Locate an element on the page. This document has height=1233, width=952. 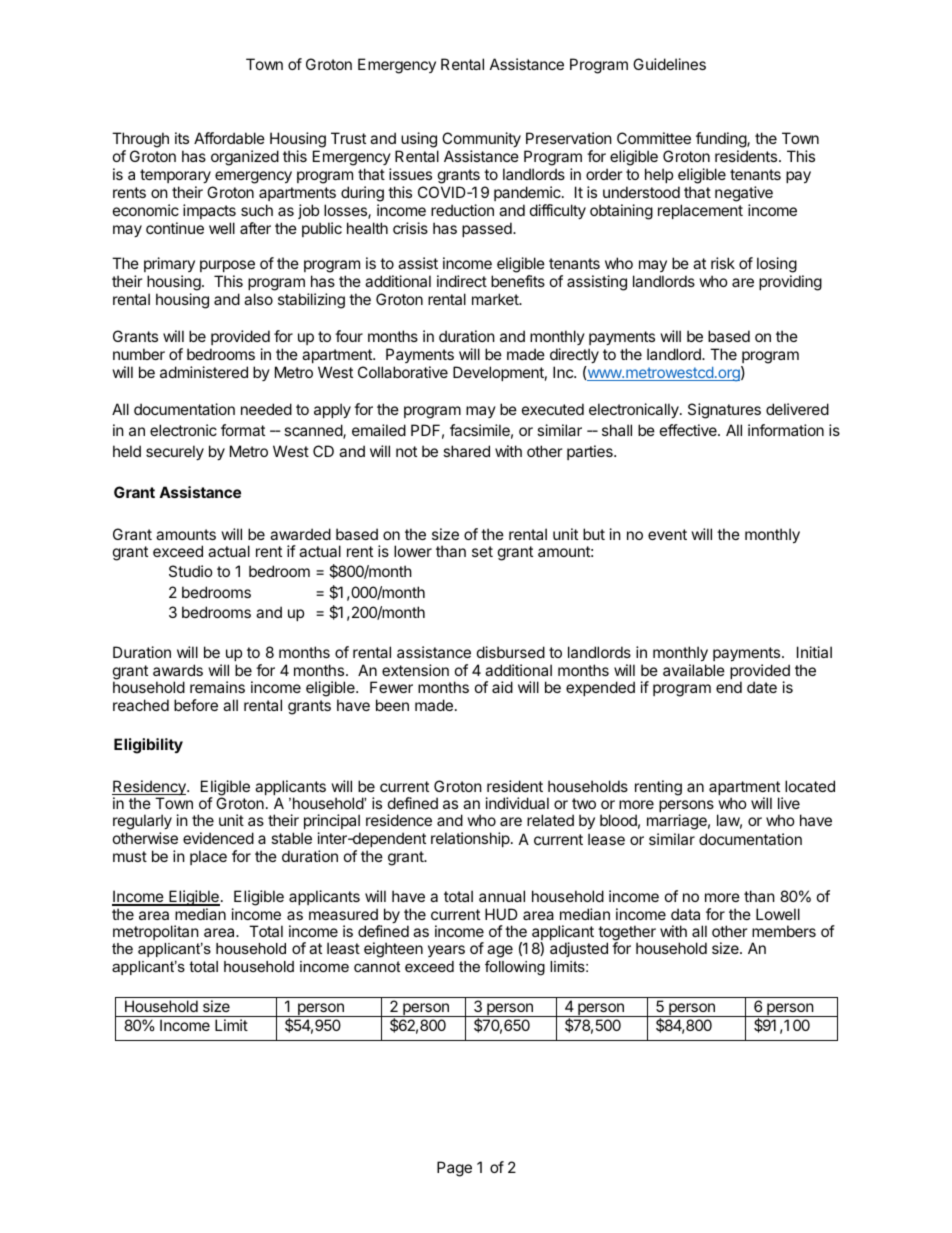
following is located at coordinates (515, 968).
